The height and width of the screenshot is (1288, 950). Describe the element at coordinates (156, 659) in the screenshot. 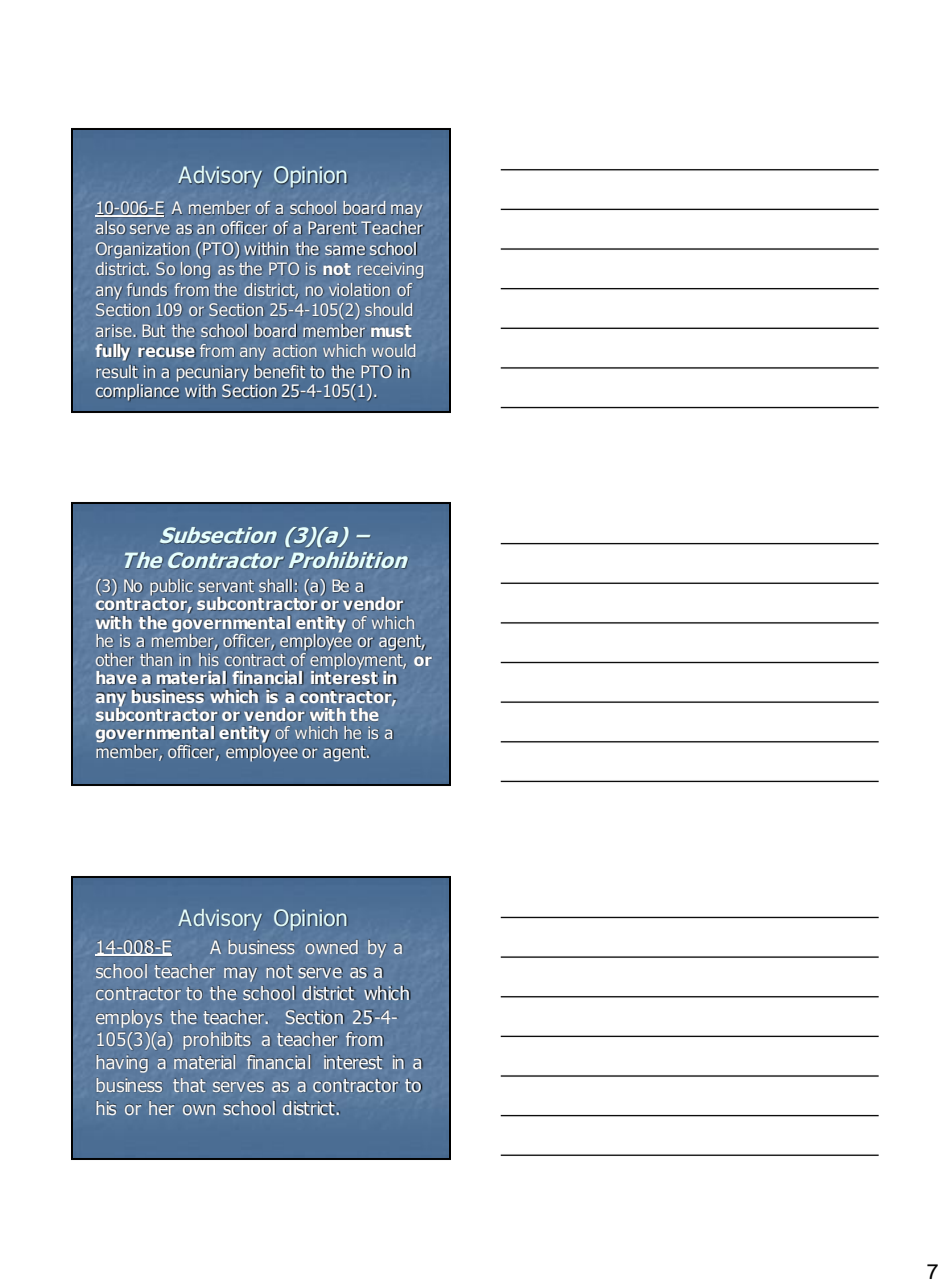

I see `than` at that location.
